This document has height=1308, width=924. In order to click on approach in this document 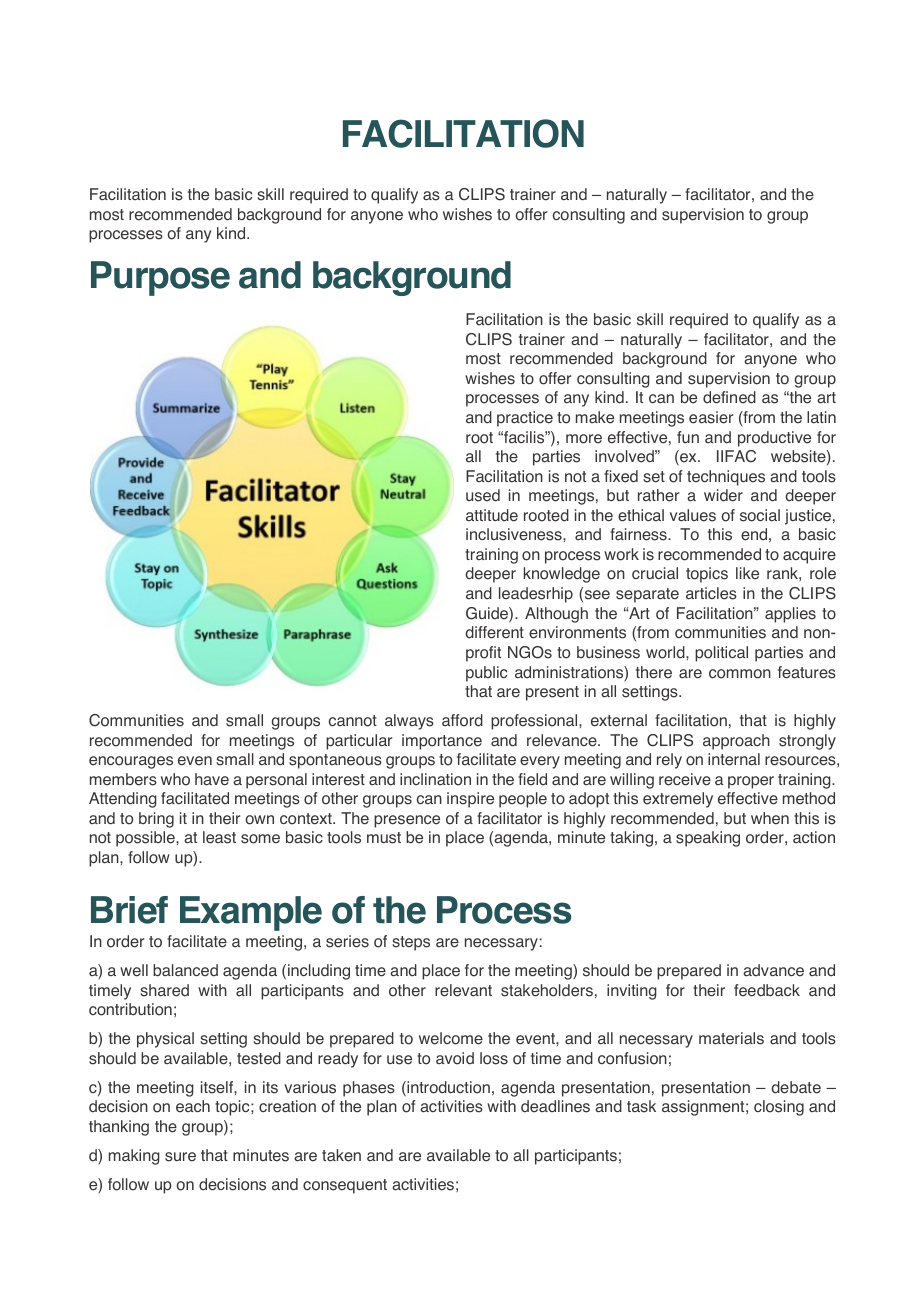, I will do `click(736, 742)`.
